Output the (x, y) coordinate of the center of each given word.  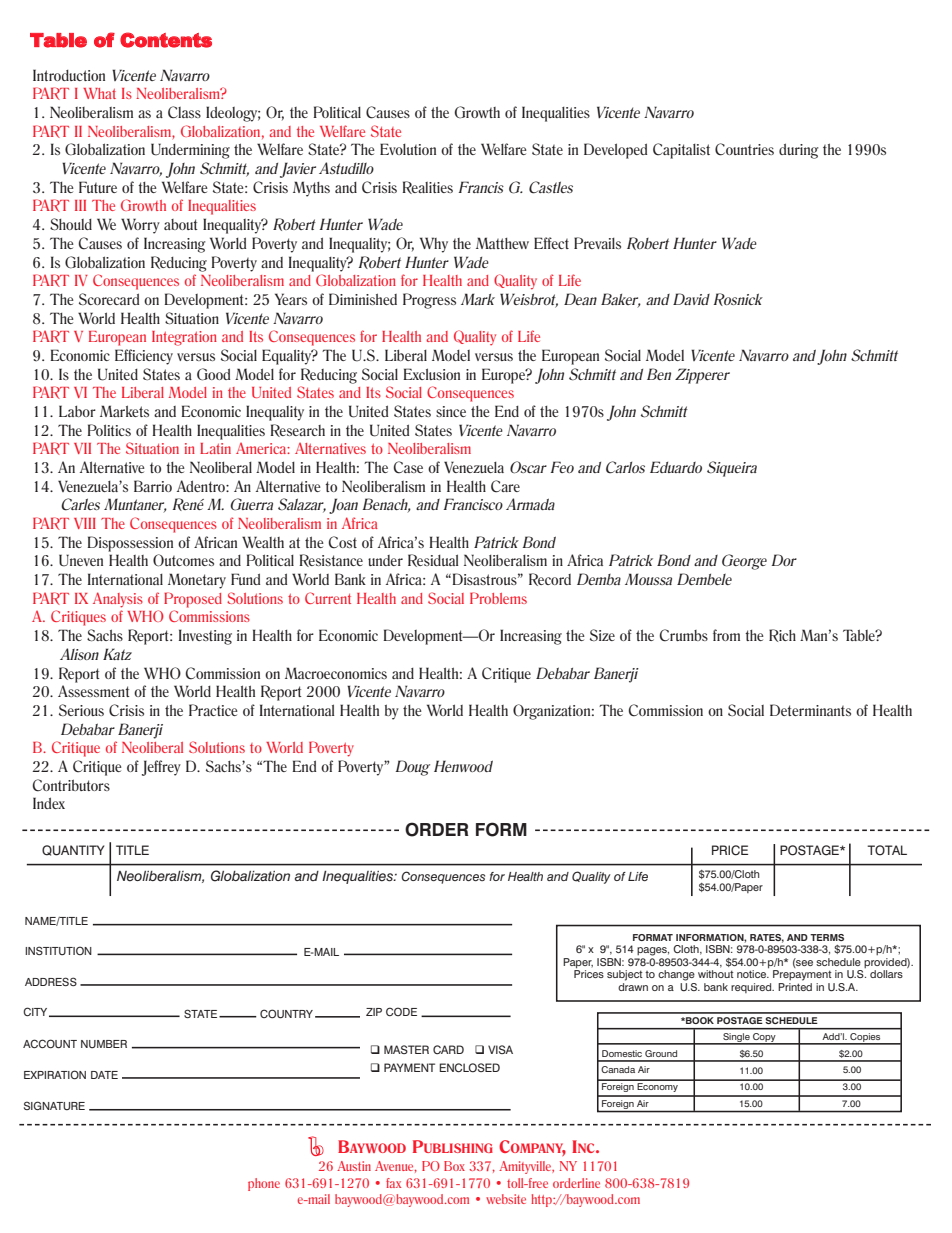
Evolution (408, 149)
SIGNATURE (54, 1105)
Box (454, 1166)
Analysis (118, 600)
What (99, 93)
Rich (782, 635)
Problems (498, 598)
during (799, 151)
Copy (764, 1039)
